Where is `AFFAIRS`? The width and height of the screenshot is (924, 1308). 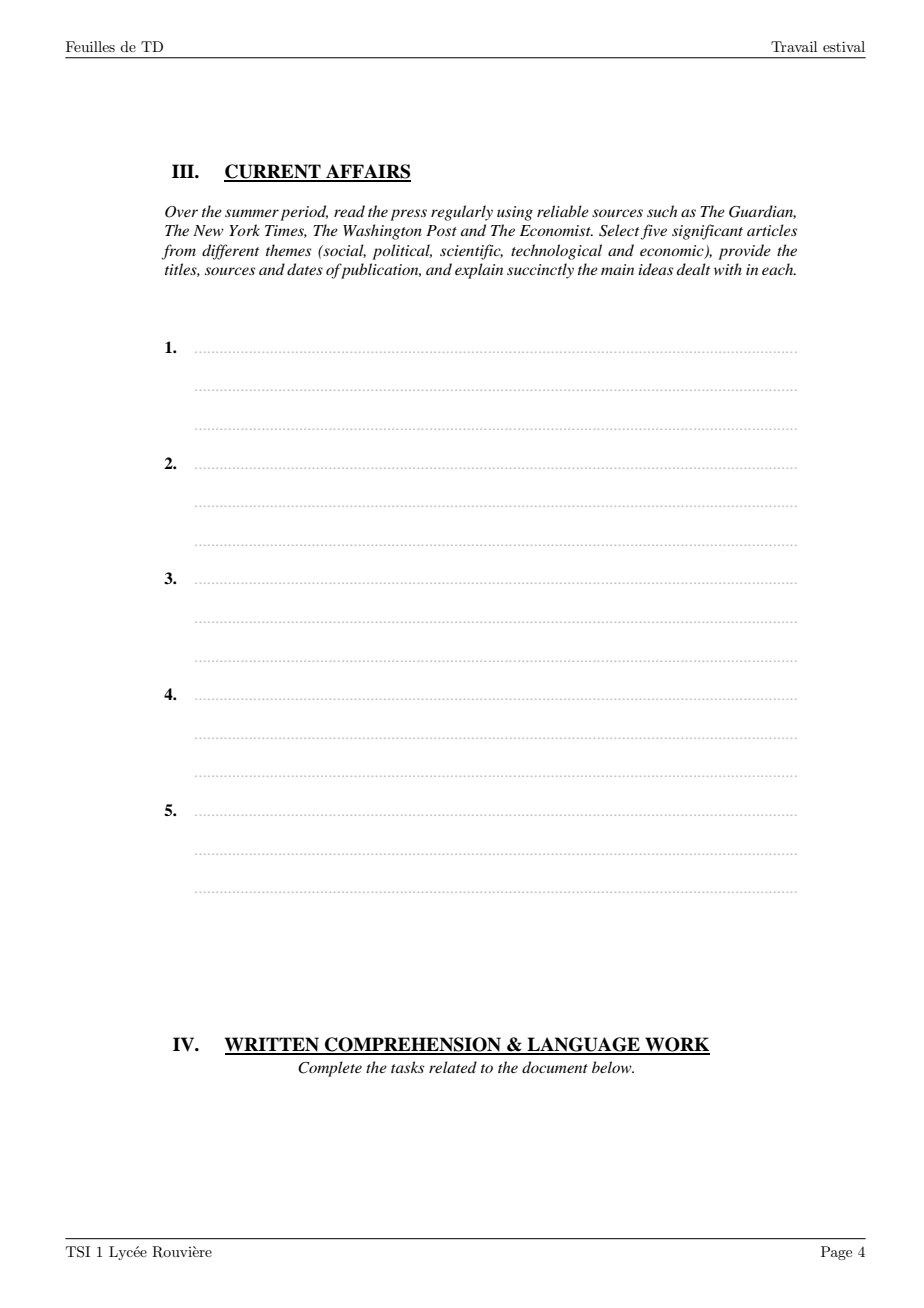
AFFAIRS is located at coordinates (367, 172).
